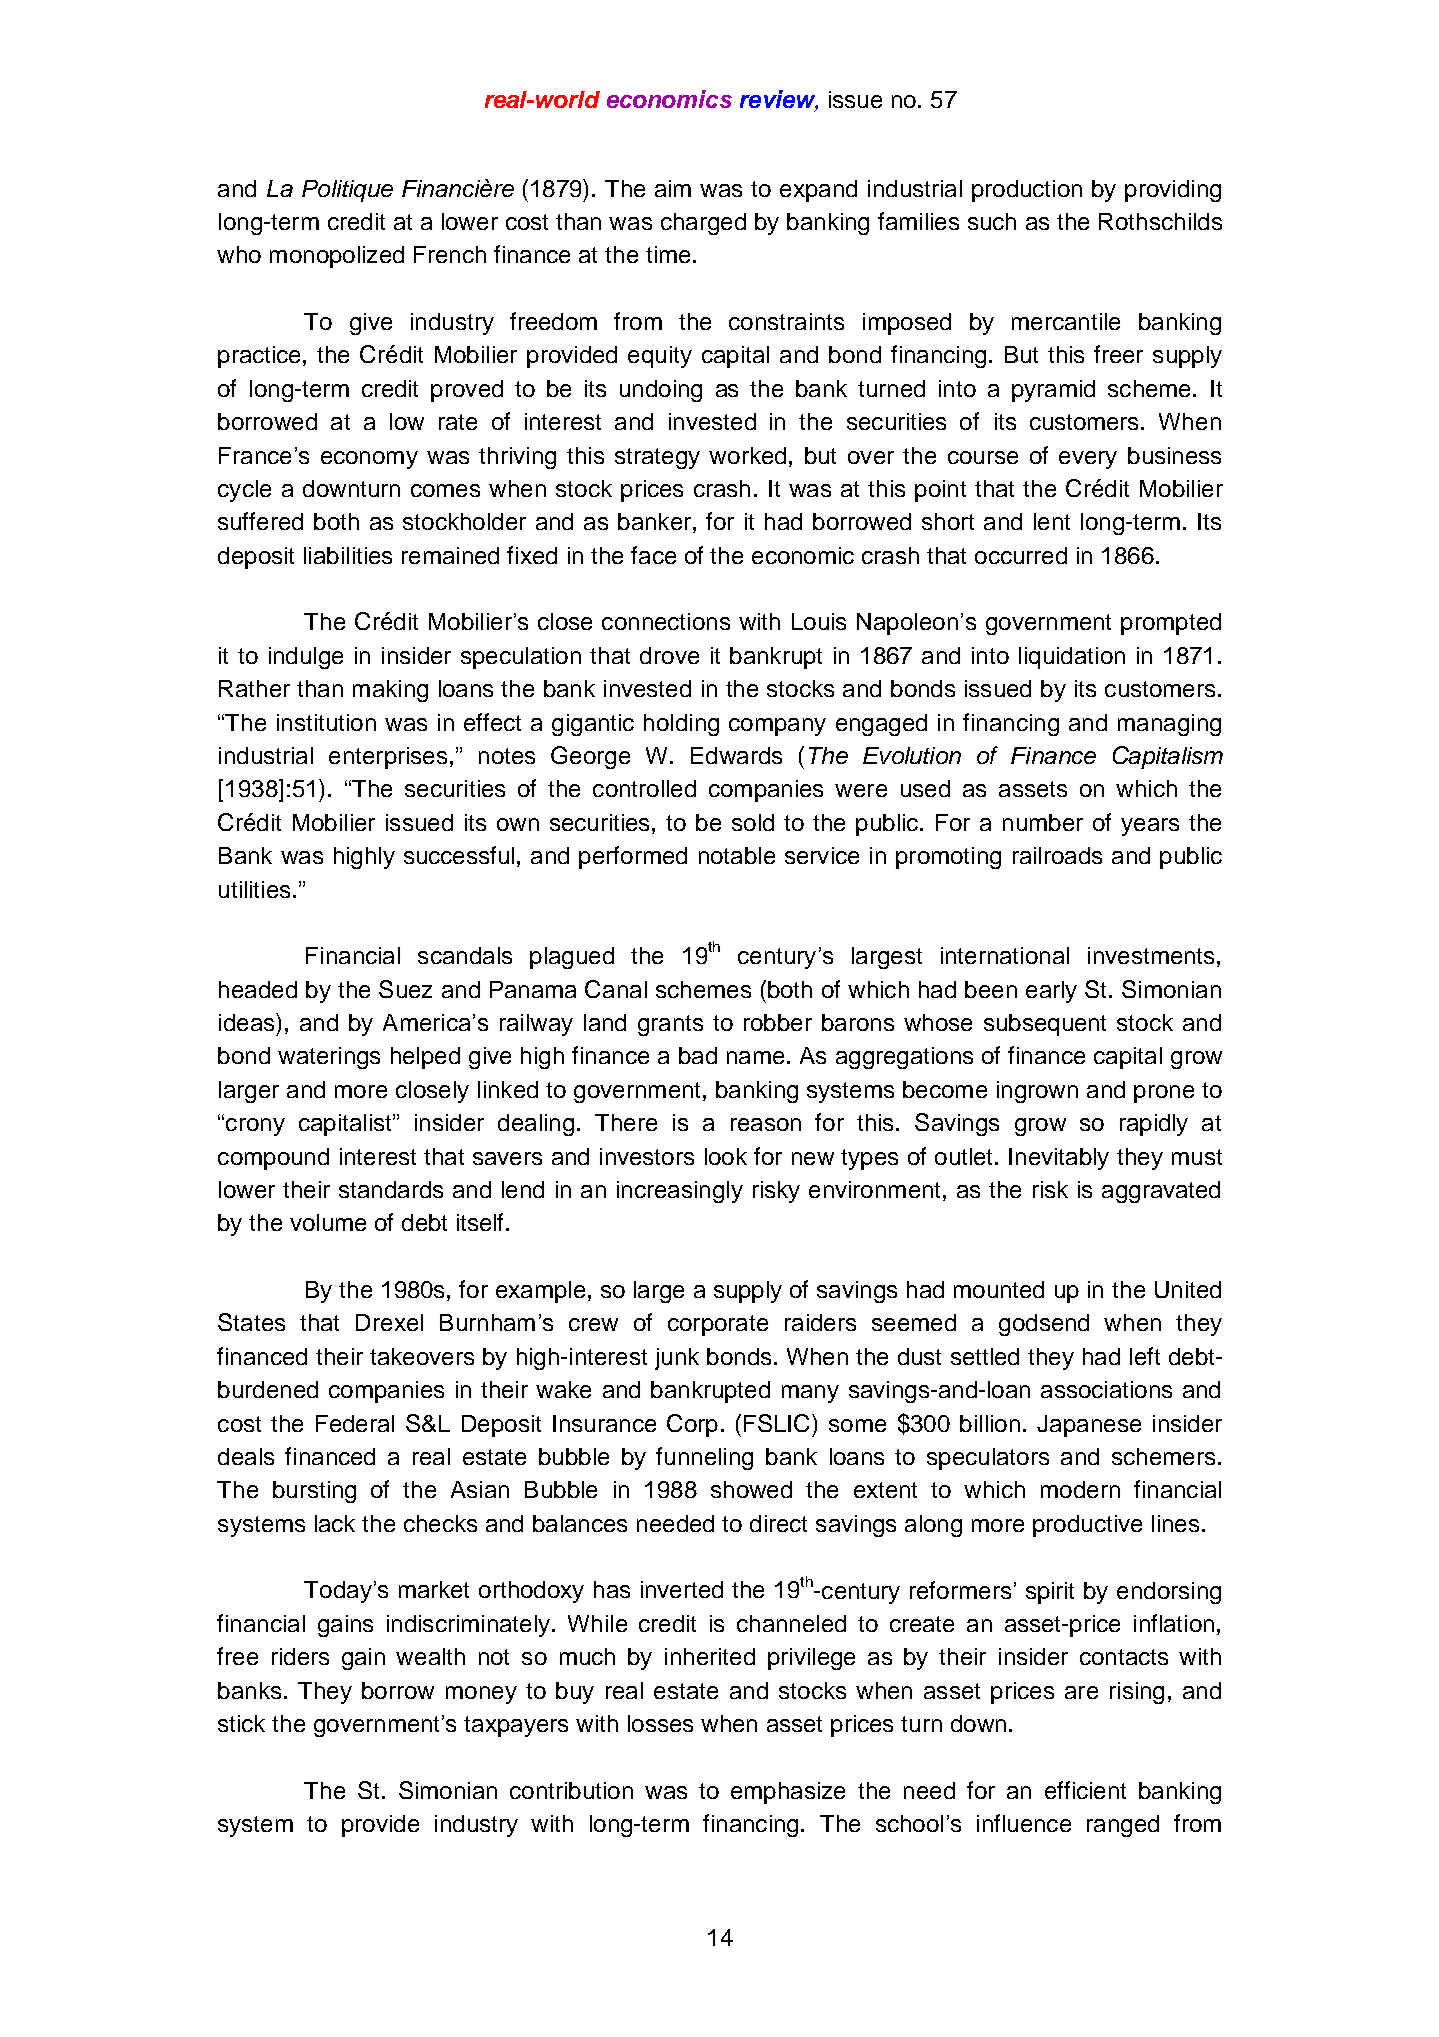 The image size is (1439, 2037). I want to click on stick, so click(241, 1723).
